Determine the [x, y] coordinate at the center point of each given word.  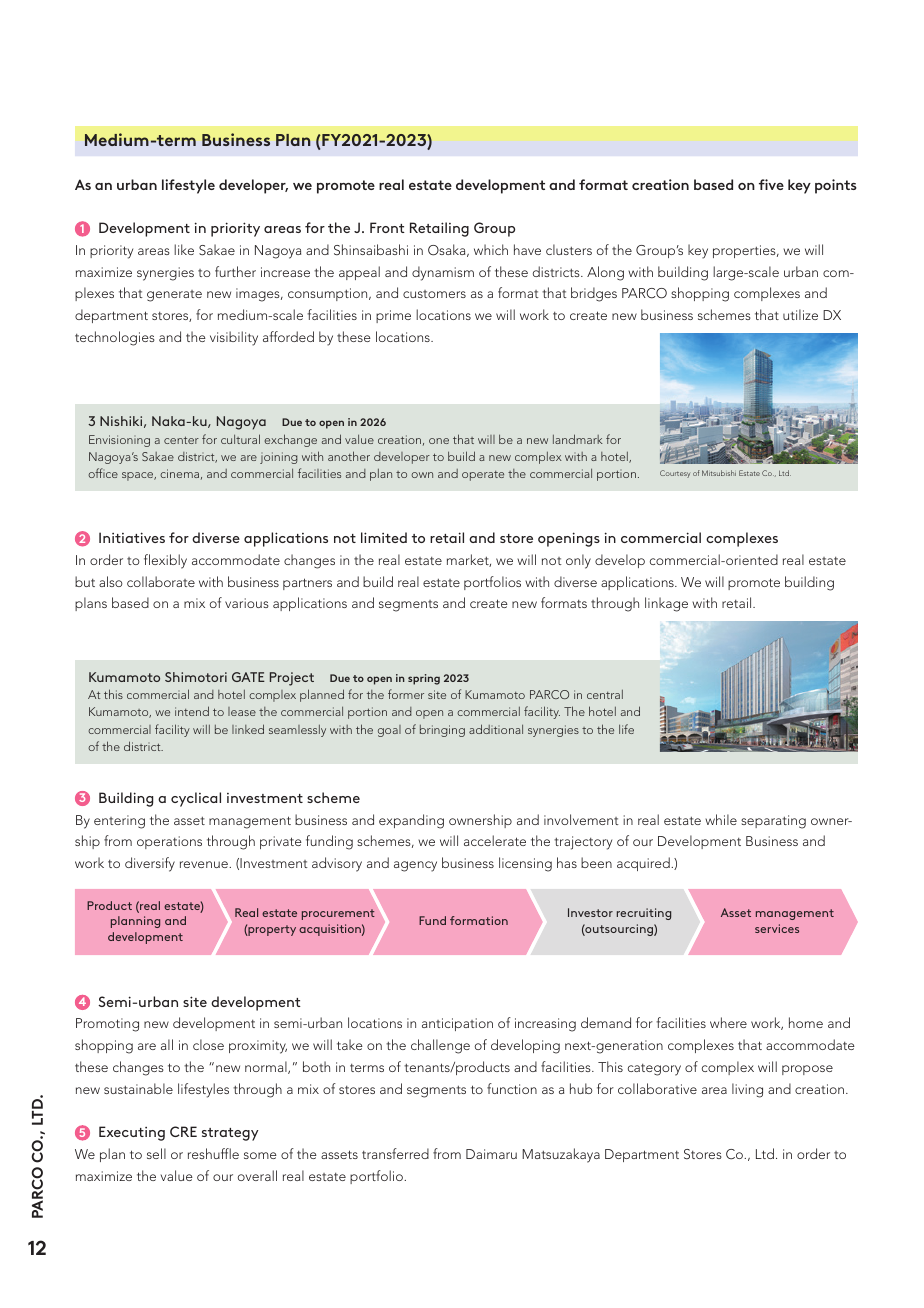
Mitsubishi [719, 473]
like [184, 249]
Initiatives [132, 537]
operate [483, 476]
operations [169, 842]
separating [773, 822]
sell [156, 1153]
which [491, 249]
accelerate [495, 840]
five [771, 184]
